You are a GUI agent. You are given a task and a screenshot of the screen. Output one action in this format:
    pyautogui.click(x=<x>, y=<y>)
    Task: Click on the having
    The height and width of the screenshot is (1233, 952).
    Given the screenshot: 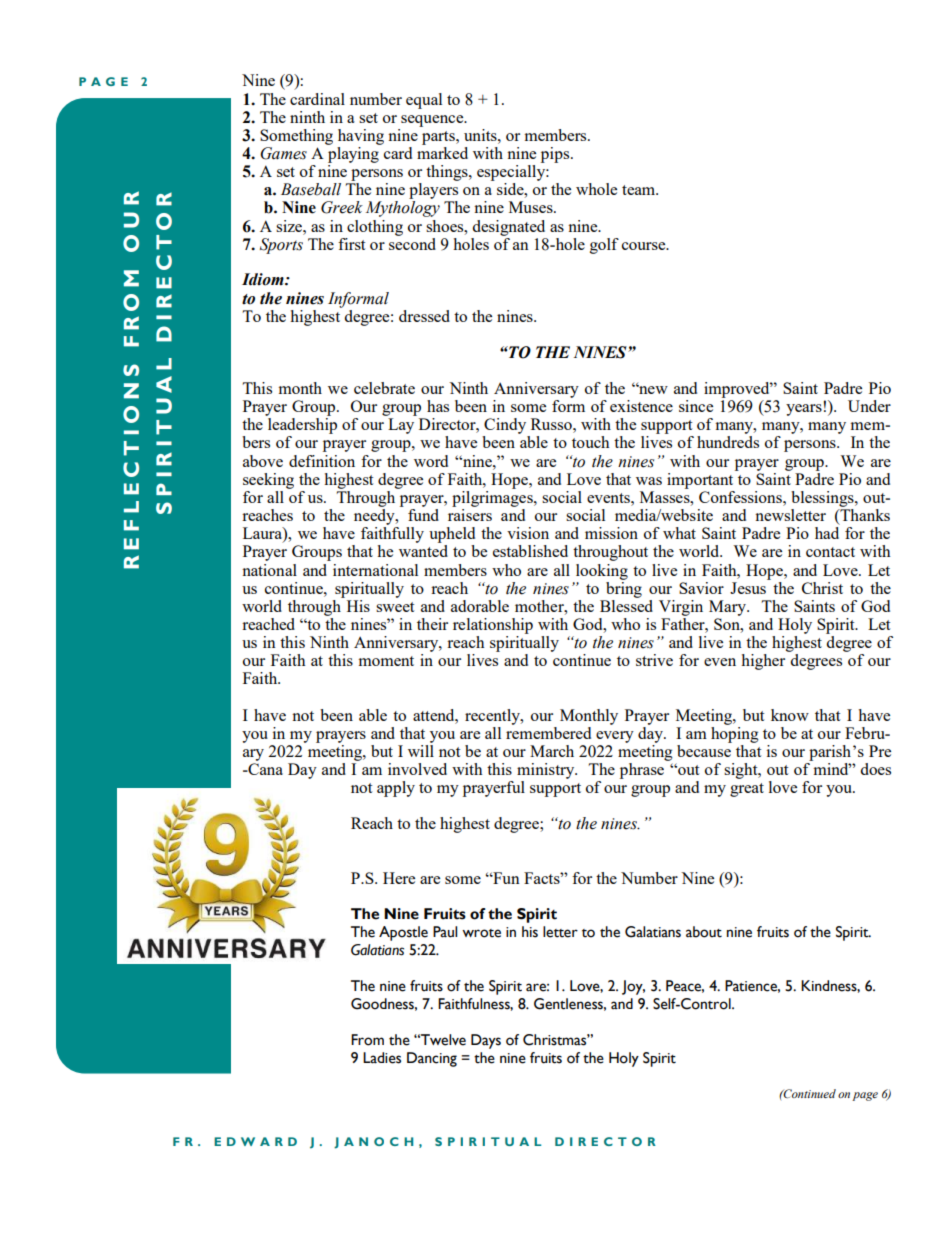 What is the action you would take?
    pyautogui.click(x=361, y=137)
